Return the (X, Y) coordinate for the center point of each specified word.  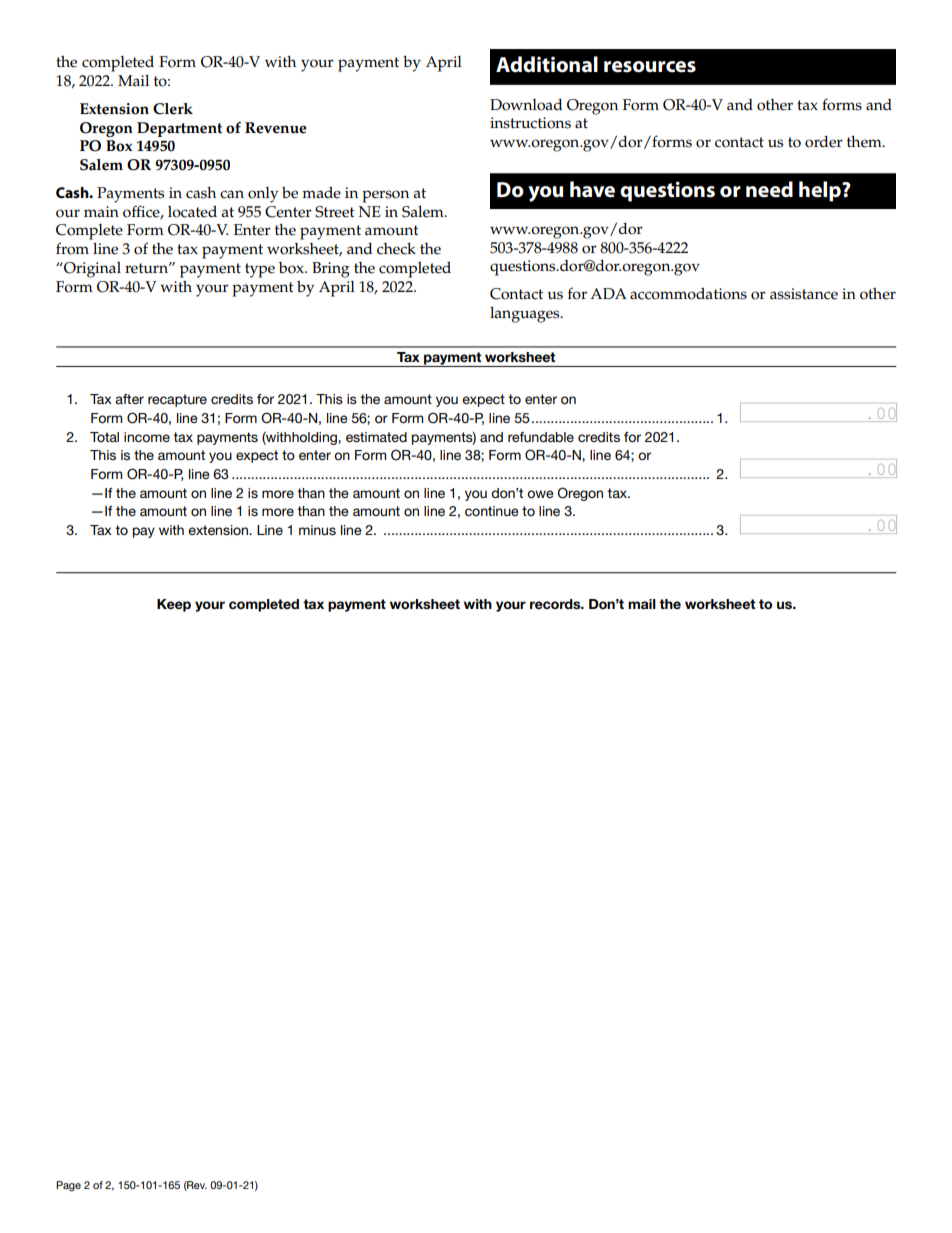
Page (68, 1186)
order (824, 142)
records (556, 604)
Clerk (173, 109)
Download (526, 105)
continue (492, 511)
